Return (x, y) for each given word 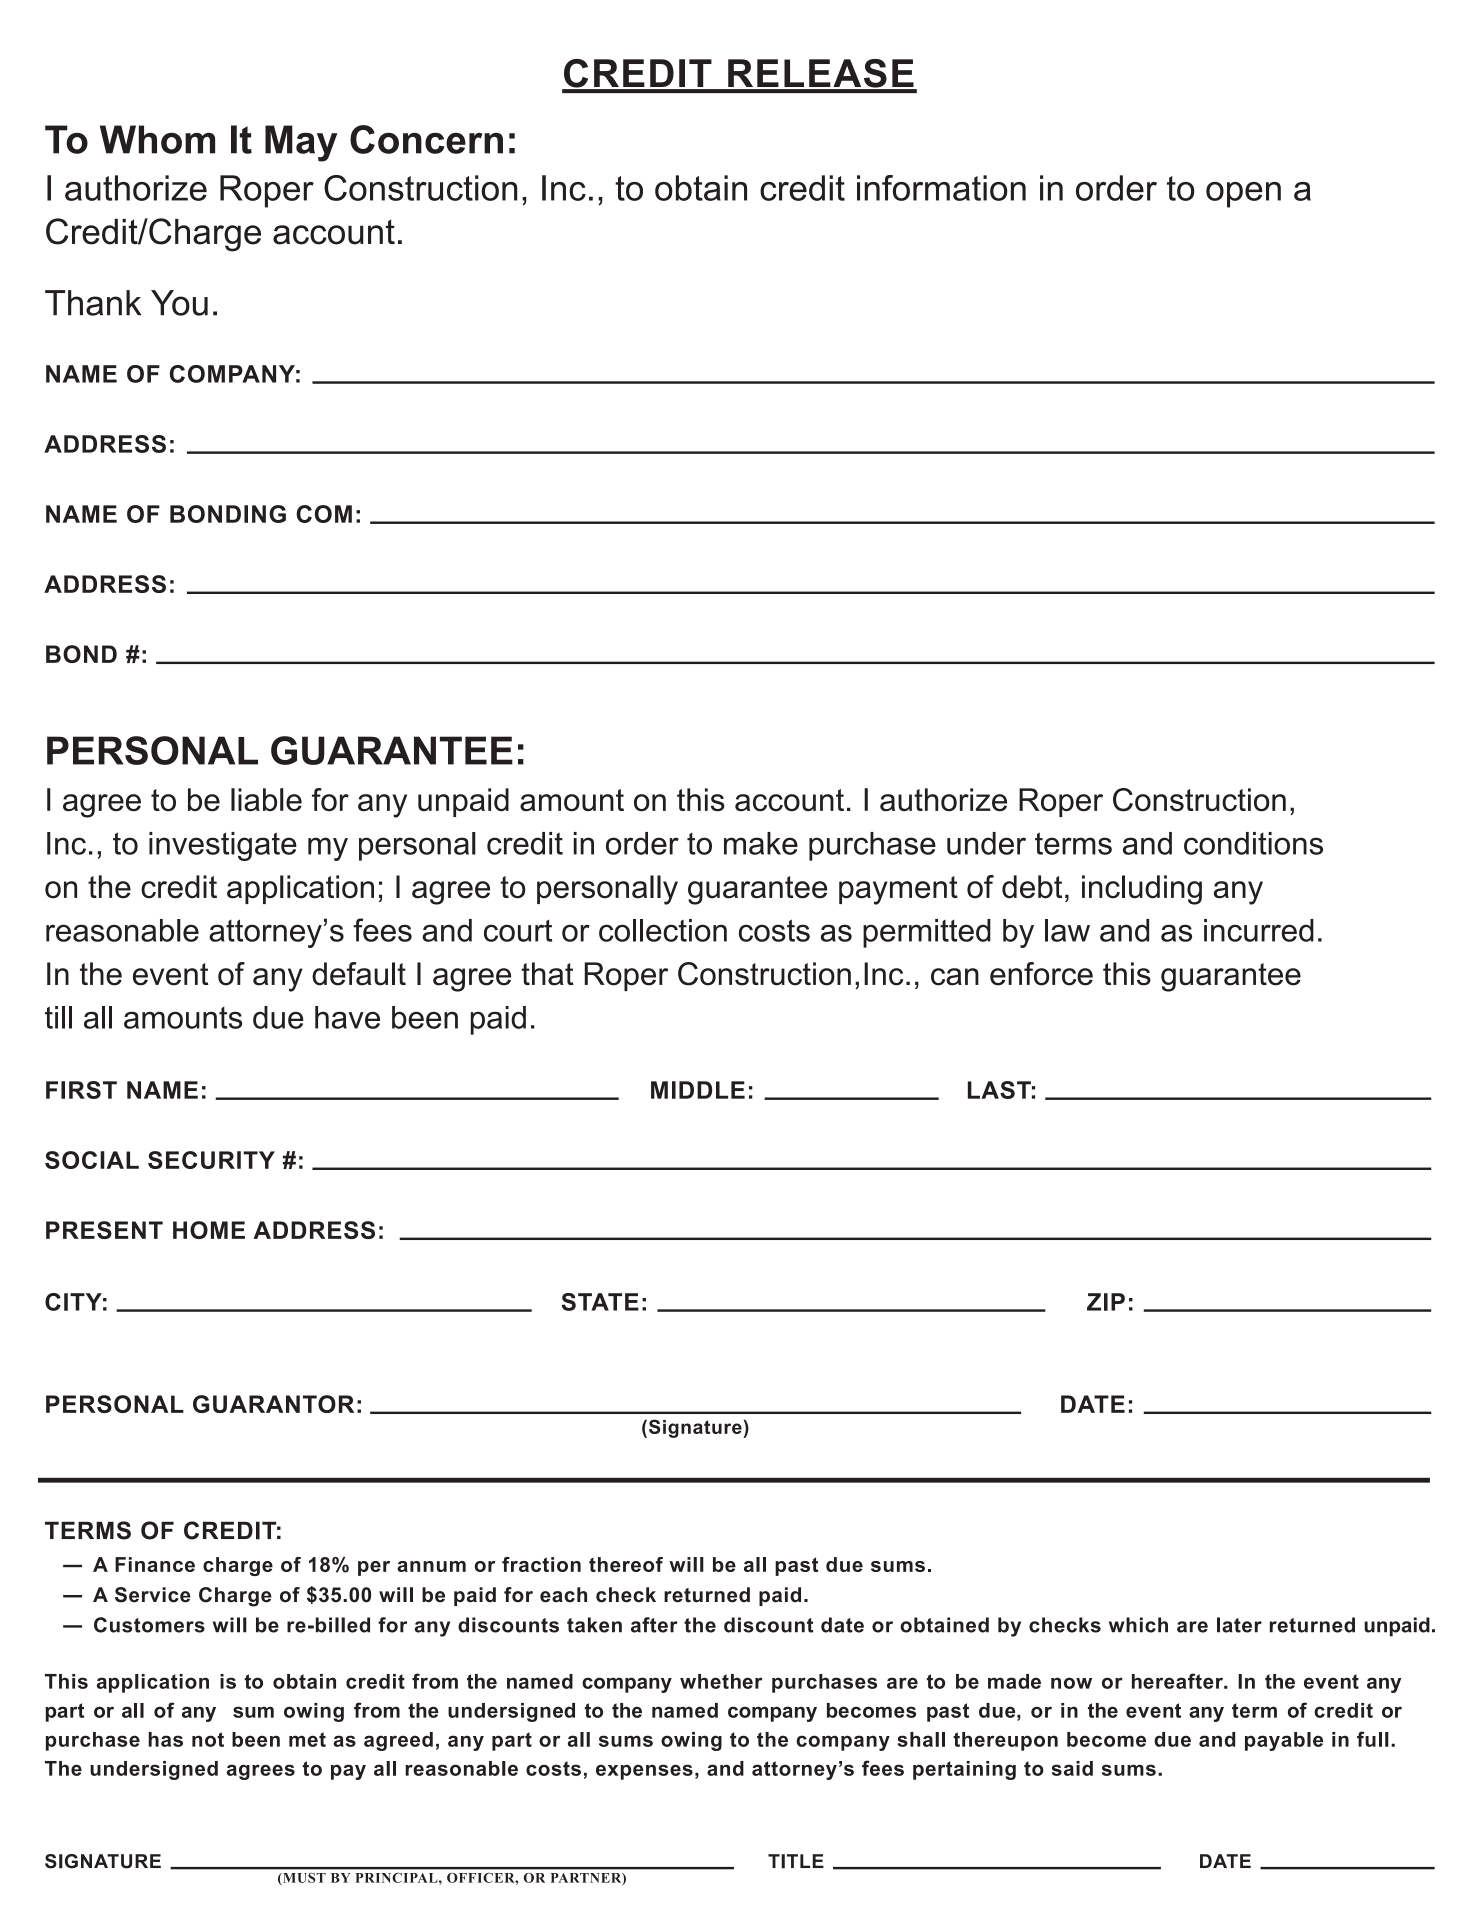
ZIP (1106, 1302)
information (941, 188)
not (208, 1739)
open (1243, 195)
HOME (209, 1230)
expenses (644, 1772)
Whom (157, 139)
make (761, 843)
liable (266, 800)
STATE (600, 1302)
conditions (1253, 843)
